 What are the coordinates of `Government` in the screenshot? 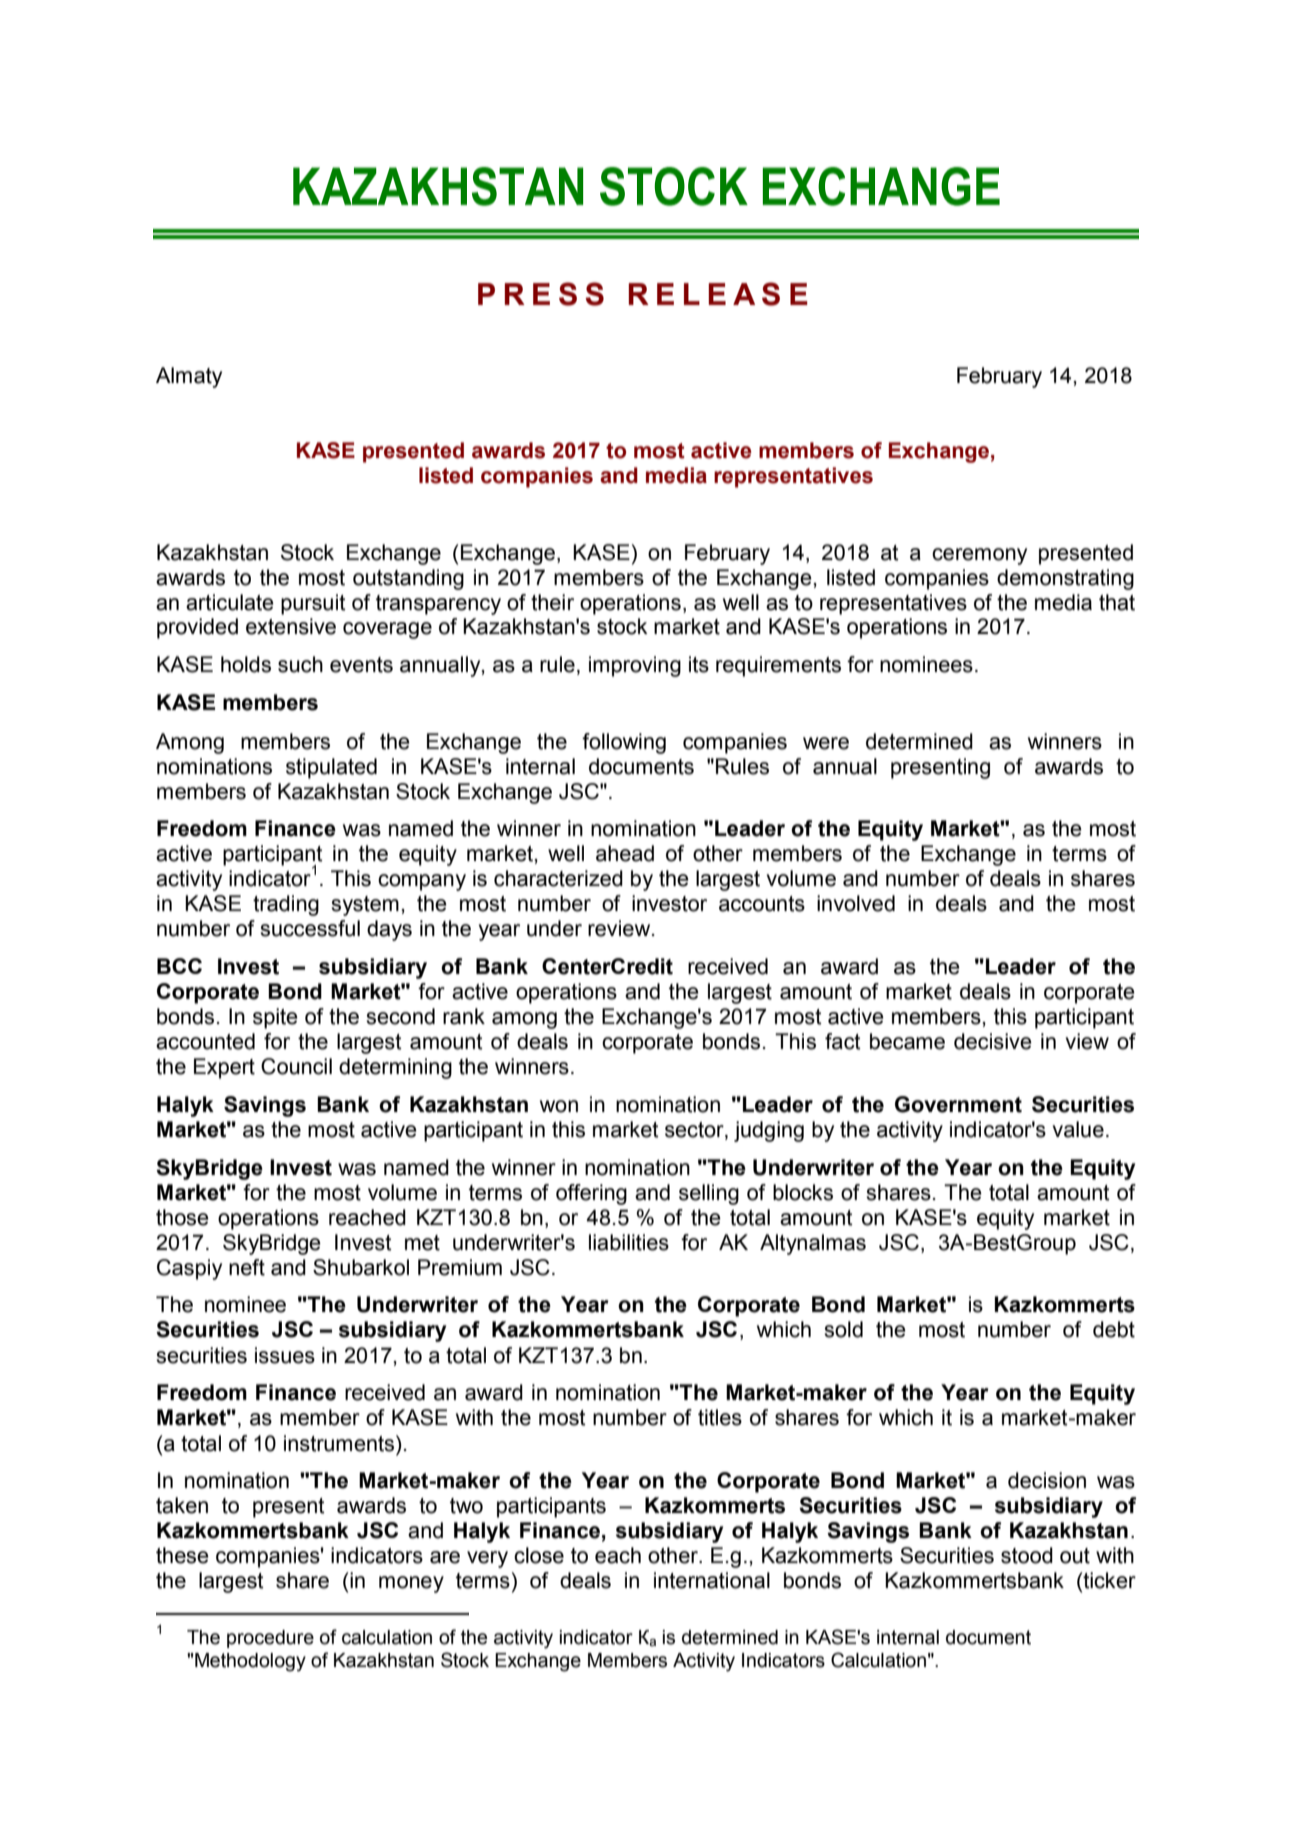 It's located at (958, 1104).
